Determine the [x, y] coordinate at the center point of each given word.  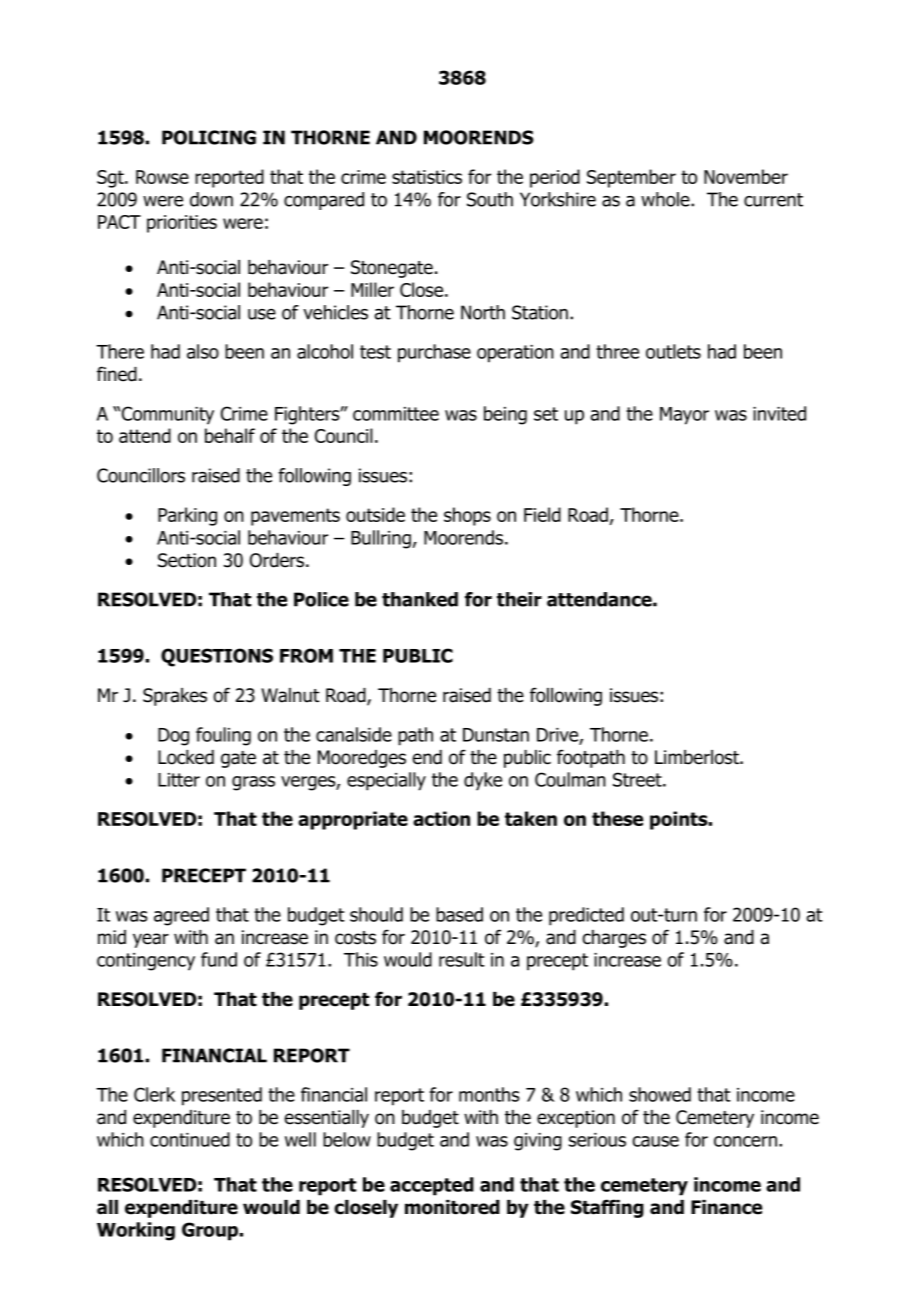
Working [136, 1231]
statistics [427, 177]
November [746, 176]
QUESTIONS [217, 657]
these [617, 818]
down [211, 199]
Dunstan [496, 735]
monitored [452, 1207]
